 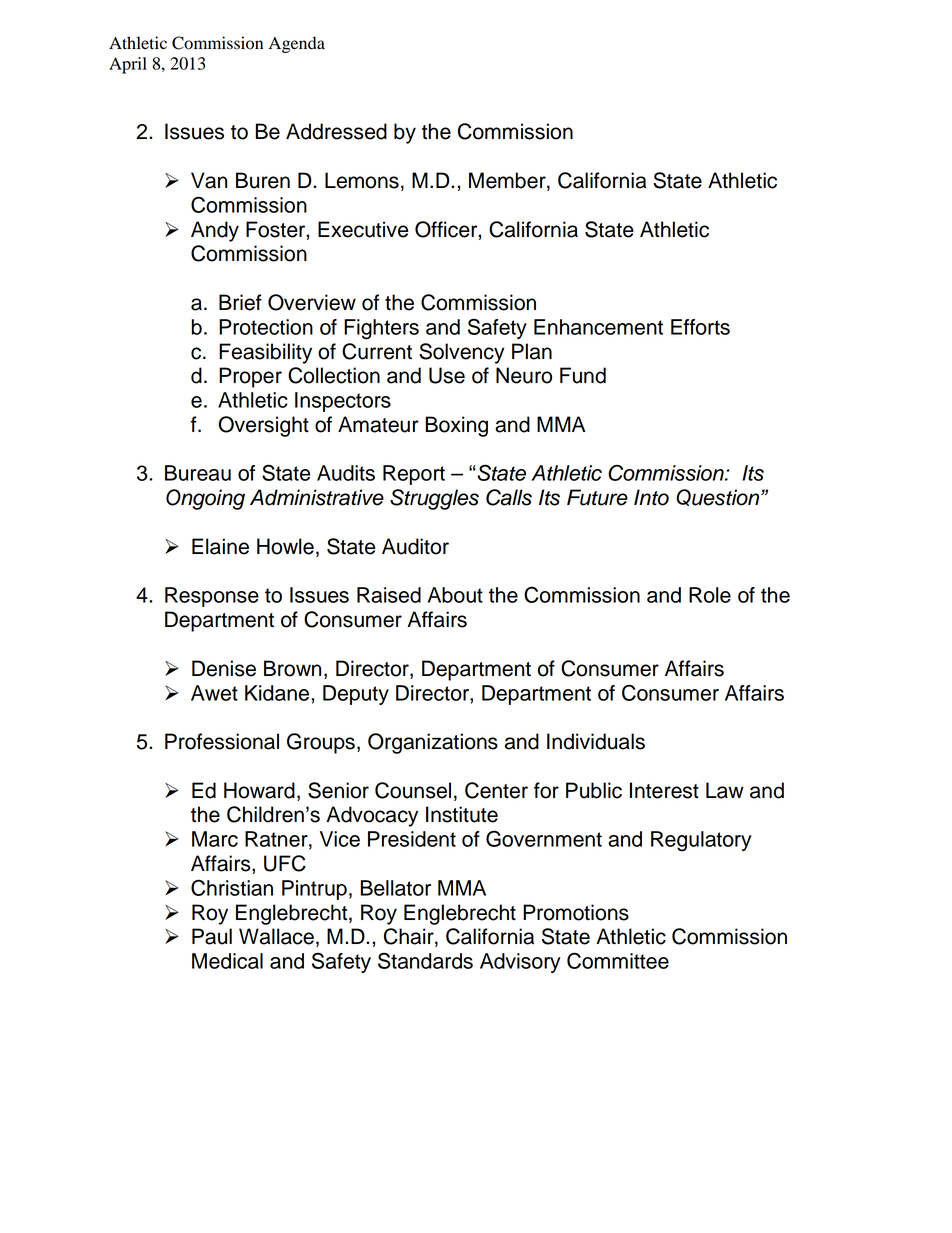 What do you see at coordinates (700, 327) in the screenshot?
I see `Efforts` at bounding box center [700, 327].
